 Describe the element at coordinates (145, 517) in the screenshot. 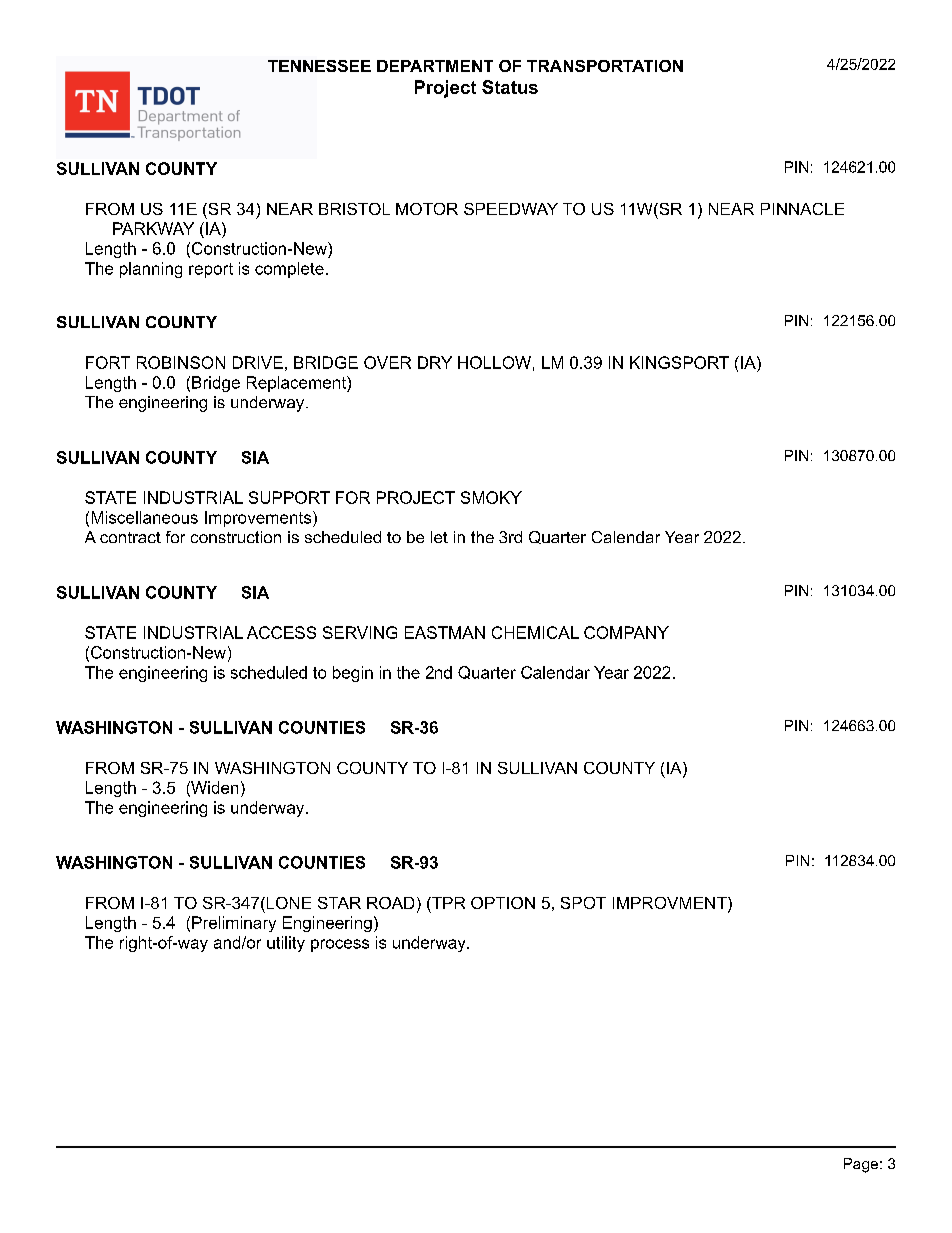

I see `Miscellaneous` at that location.
